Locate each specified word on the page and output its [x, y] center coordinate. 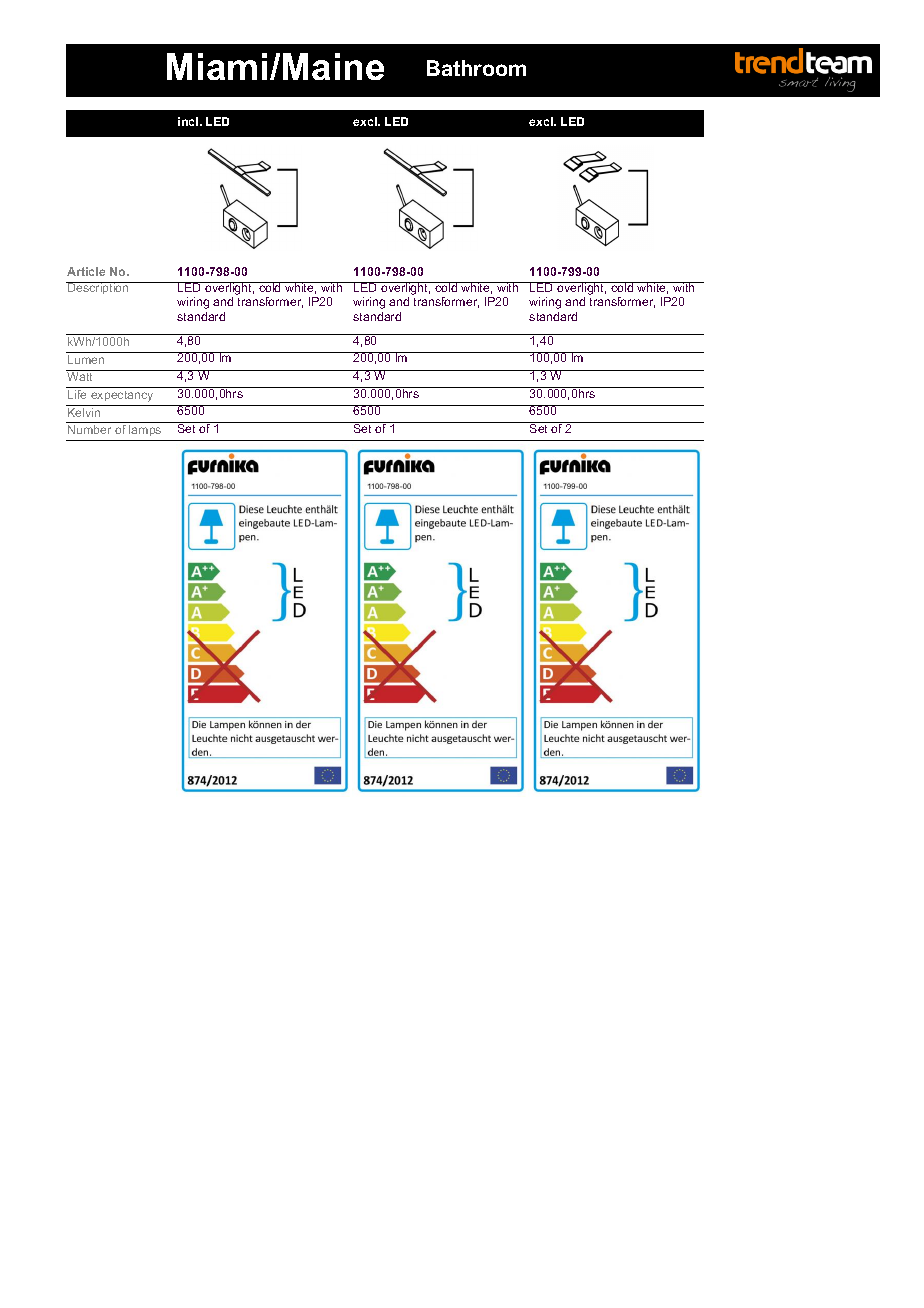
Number [89, 429]
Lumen [86, 359]
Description [98, 288]
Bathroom [476, 68]
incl [189, 121]
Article [86, 271]
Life [77, 394]
